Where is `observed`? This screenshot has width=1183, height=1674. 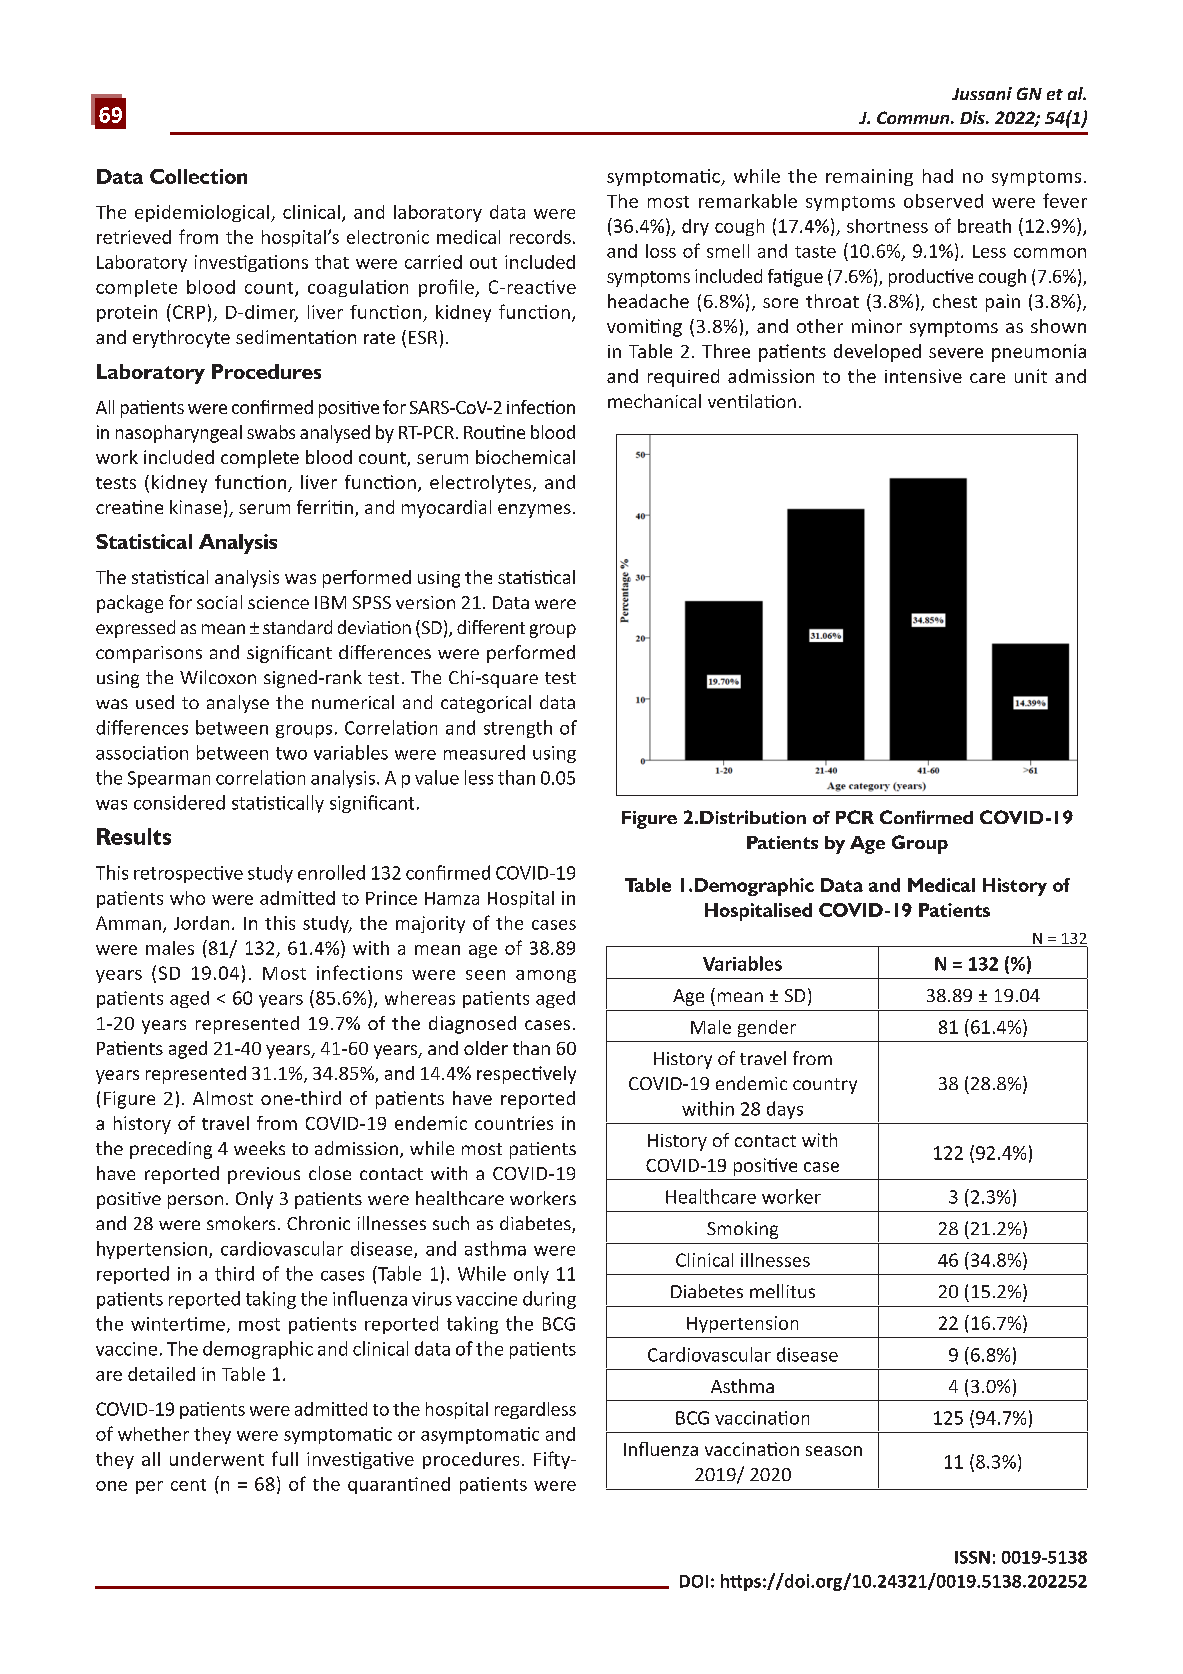
observed is located at coordinates (943, 201).
